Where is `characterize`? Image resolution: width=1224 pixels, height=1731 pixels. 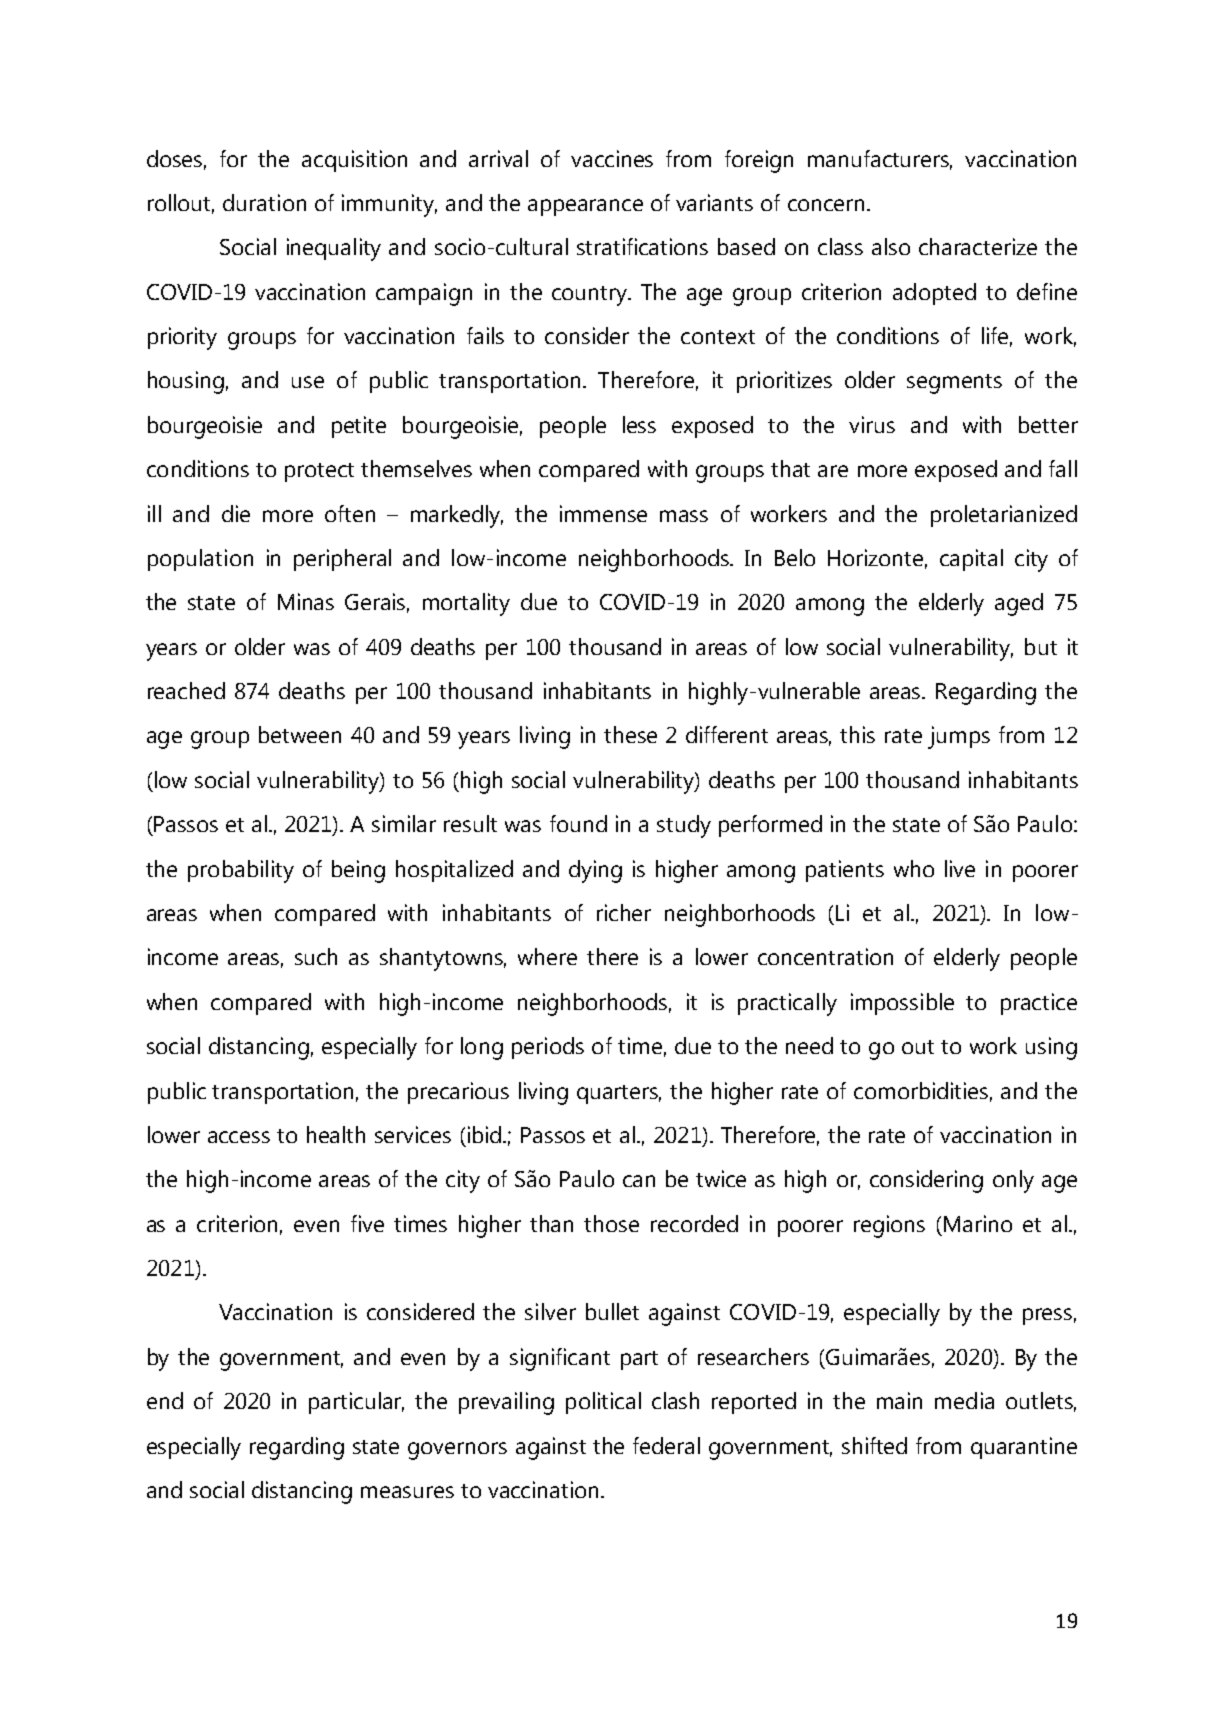 characterize is located at coordinates (978, 246).
